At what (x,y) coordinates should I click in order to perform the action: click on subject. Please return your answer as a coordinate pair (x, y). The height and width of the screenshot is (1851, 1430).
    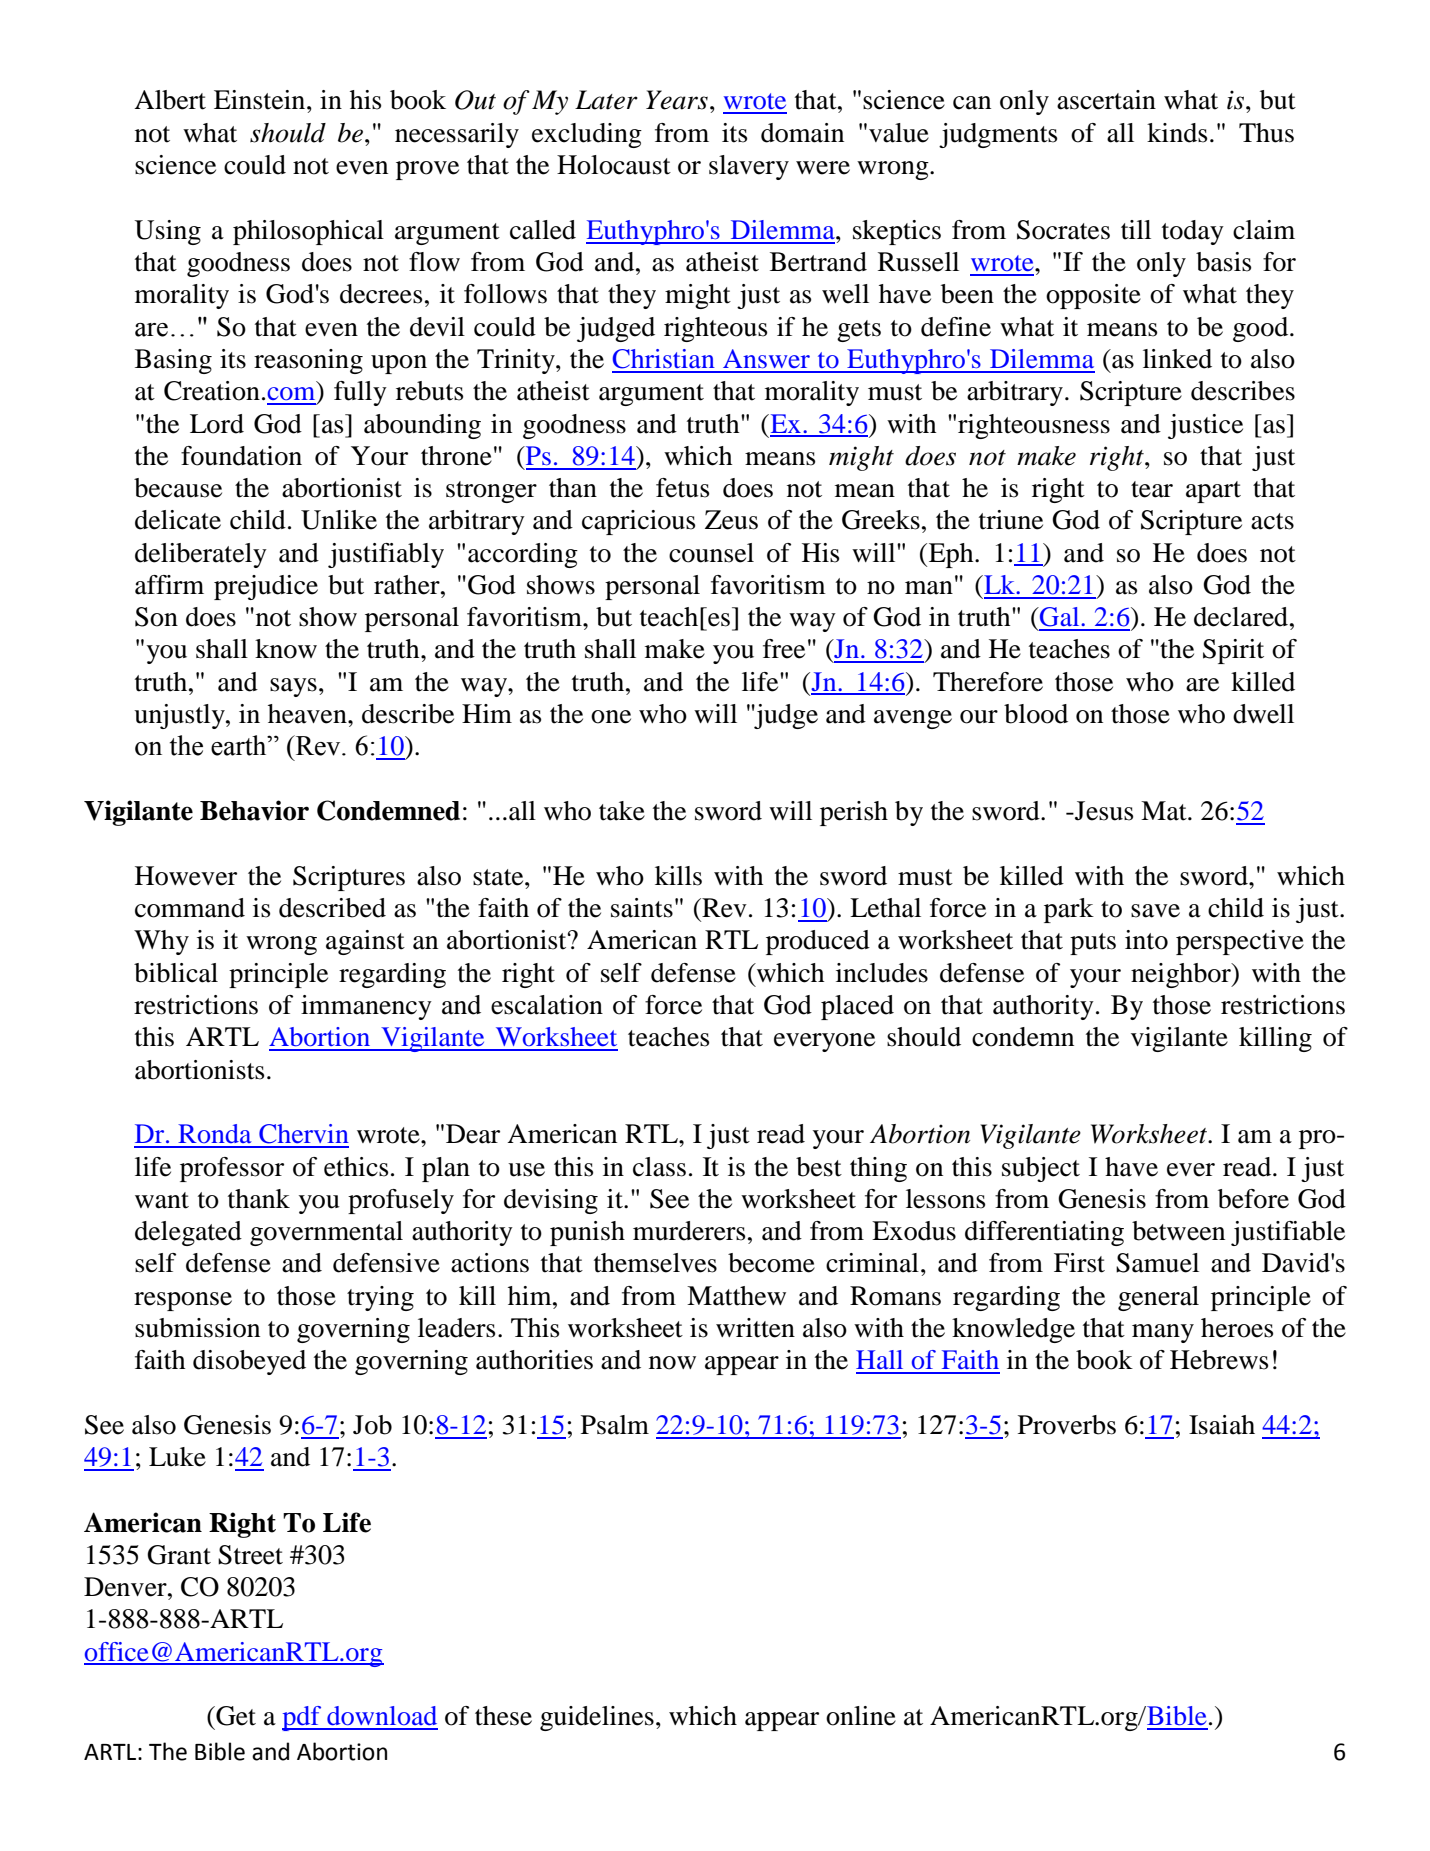
    Looking at the image, I should click on (1041, 1169).
